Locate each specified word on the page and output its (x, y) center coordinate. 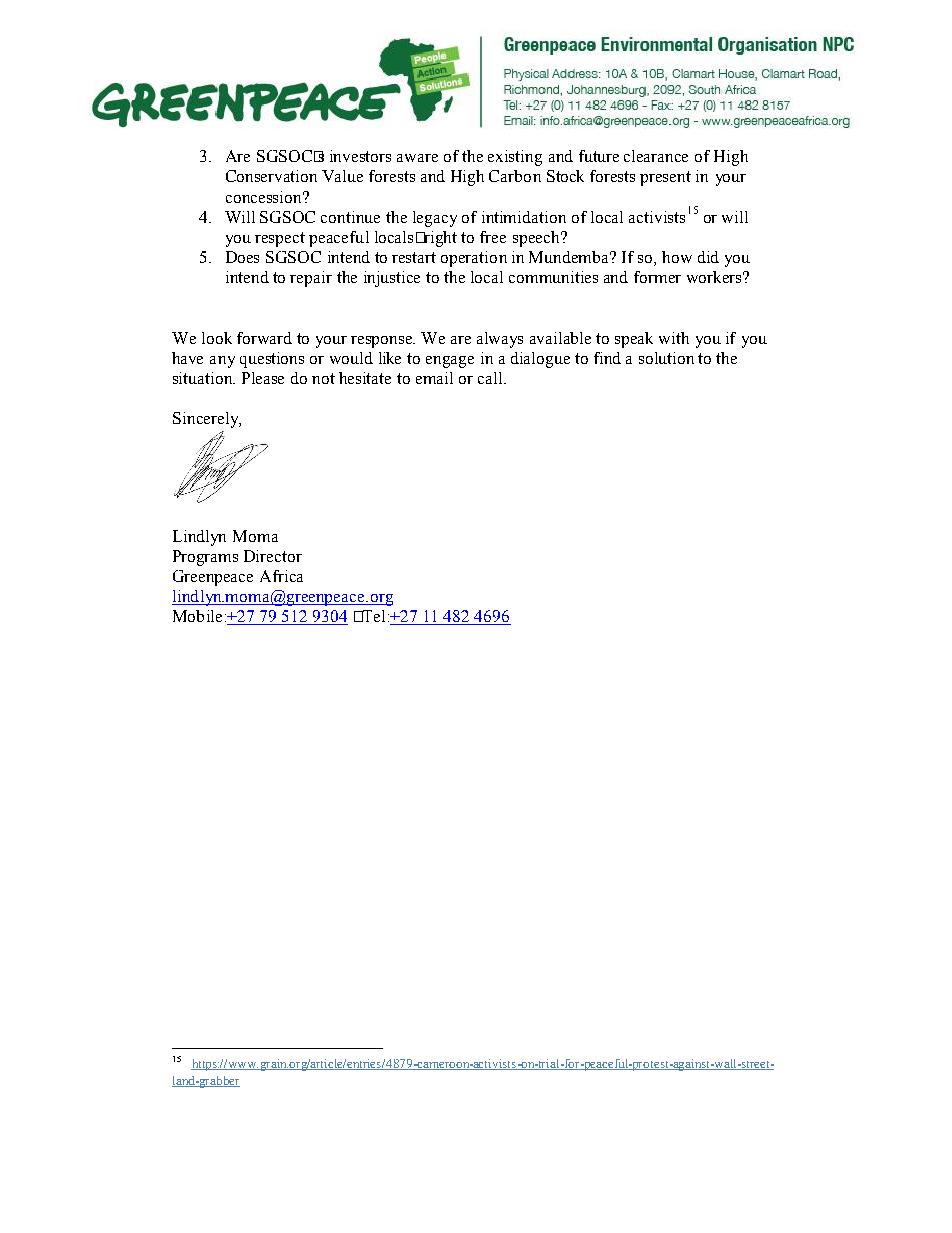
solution (666, 358)
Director (273, 556)
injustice (392, 279)
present (665, 178)
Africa (281, 576)
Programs (205, 558)
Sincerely (207, 420)
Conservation (271, 176)
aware (417, 158)
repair (311, 279)
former (657, 277)
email (434, 378)
